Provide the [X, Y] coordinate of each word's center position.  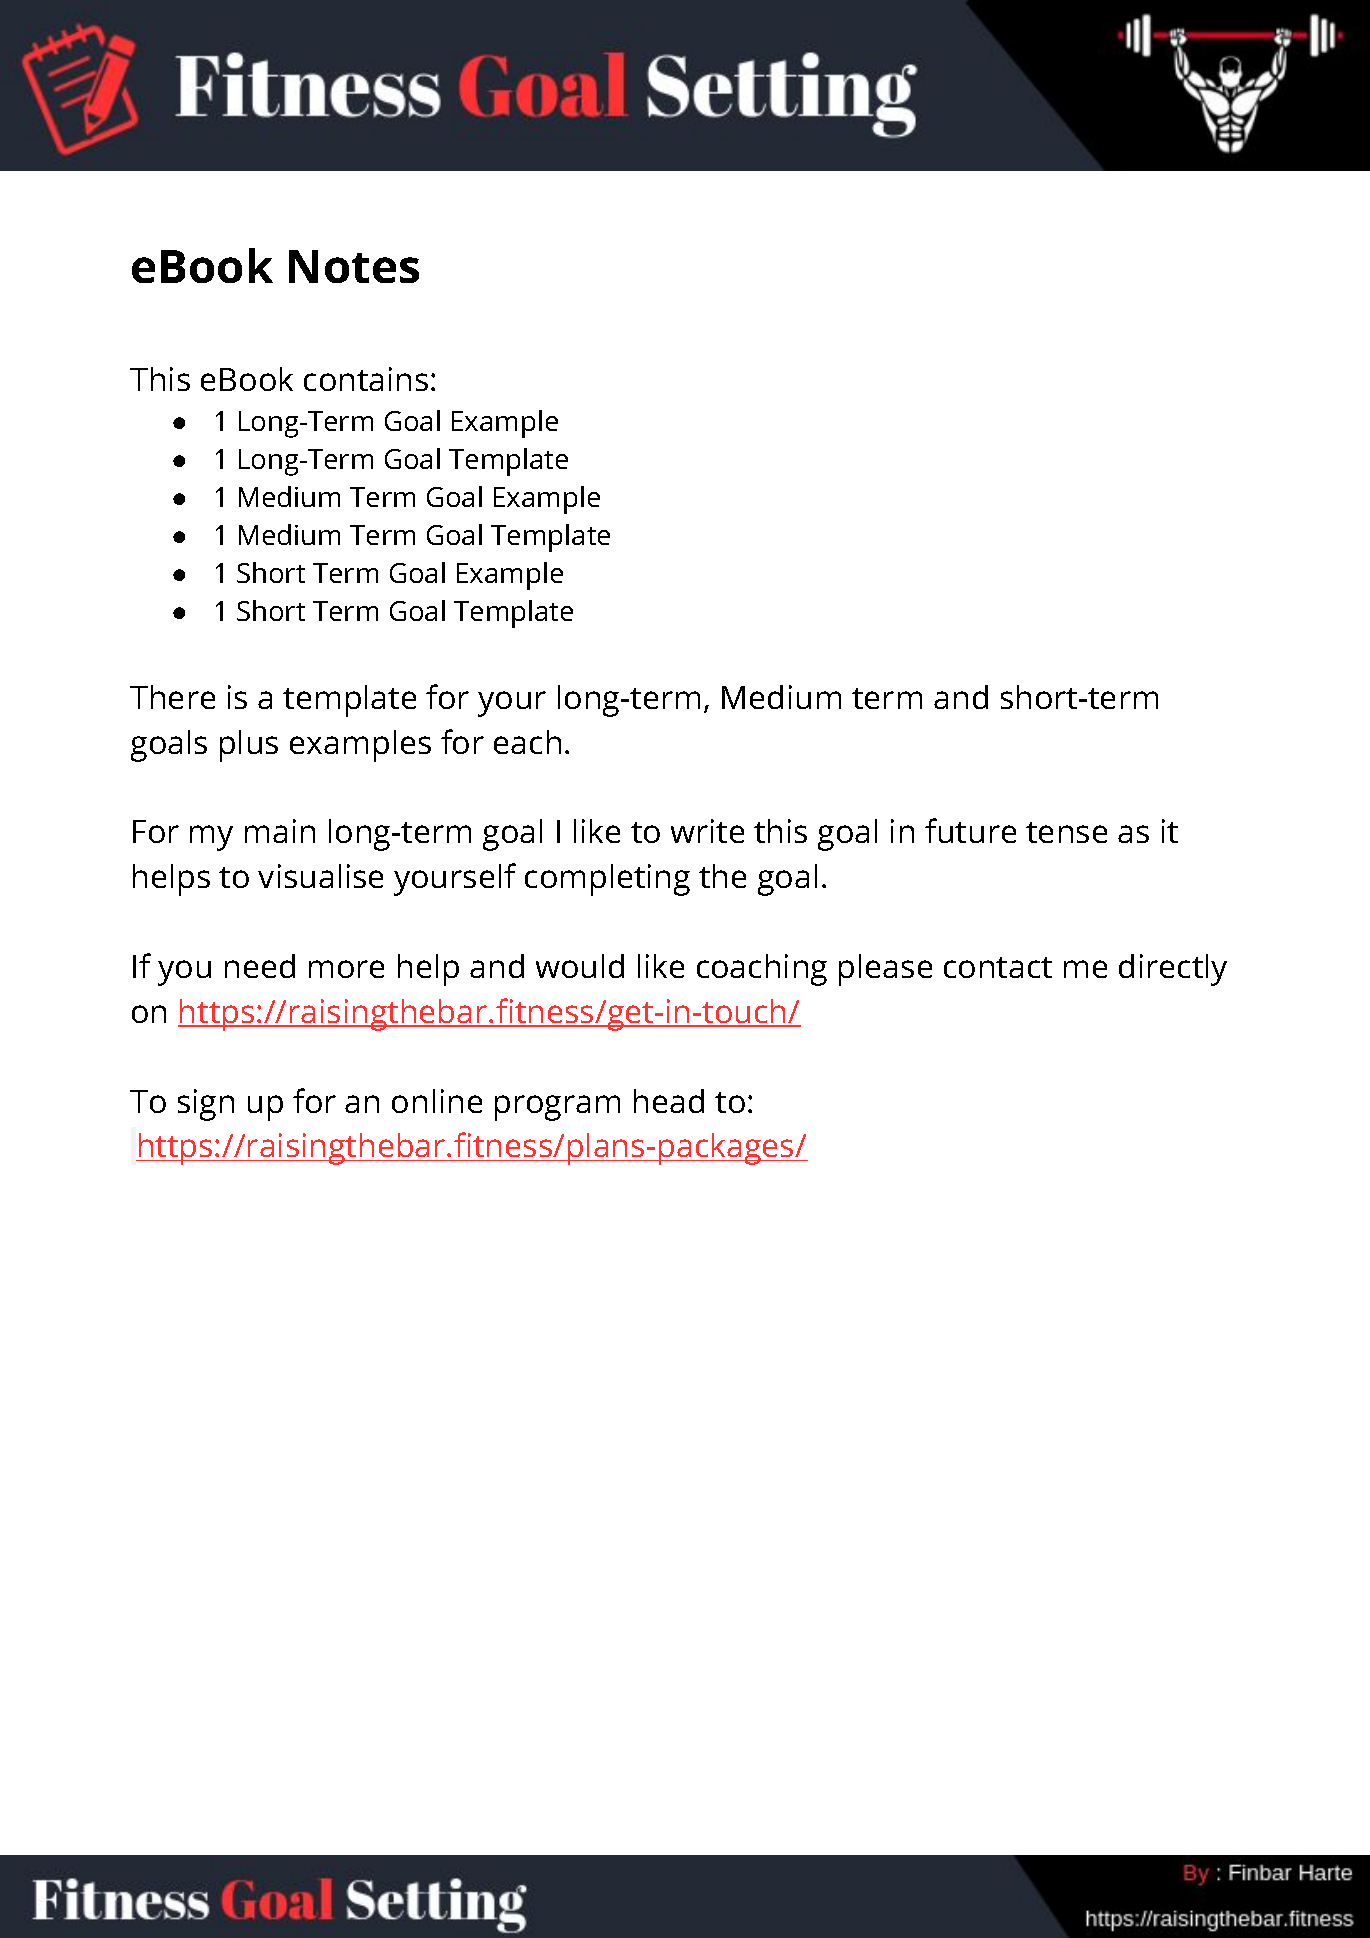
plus [249, 746]
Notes [354, 266]
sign [206, 1105]
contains [366, 379]
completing [607, 880]
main [280, 831]
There [172, 697]
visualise [320, 876]
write [707, 831]
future [970, 830]
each [527, 742]
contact [998, 967]
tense [1066, 832]
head [669, 1101]
